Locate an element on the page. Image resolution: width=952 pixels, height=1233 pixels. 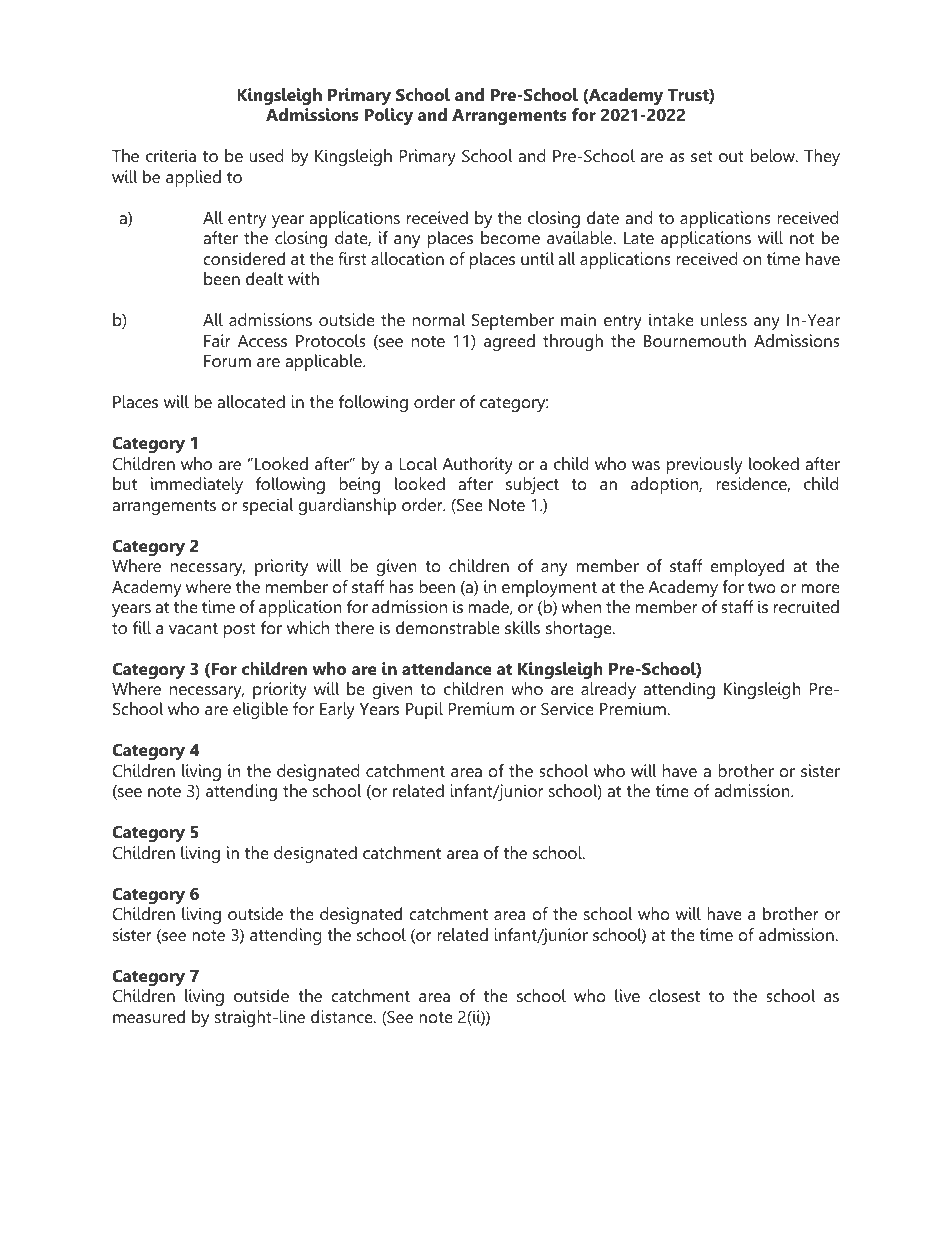
eligible is located at coordinates (260, 710).
